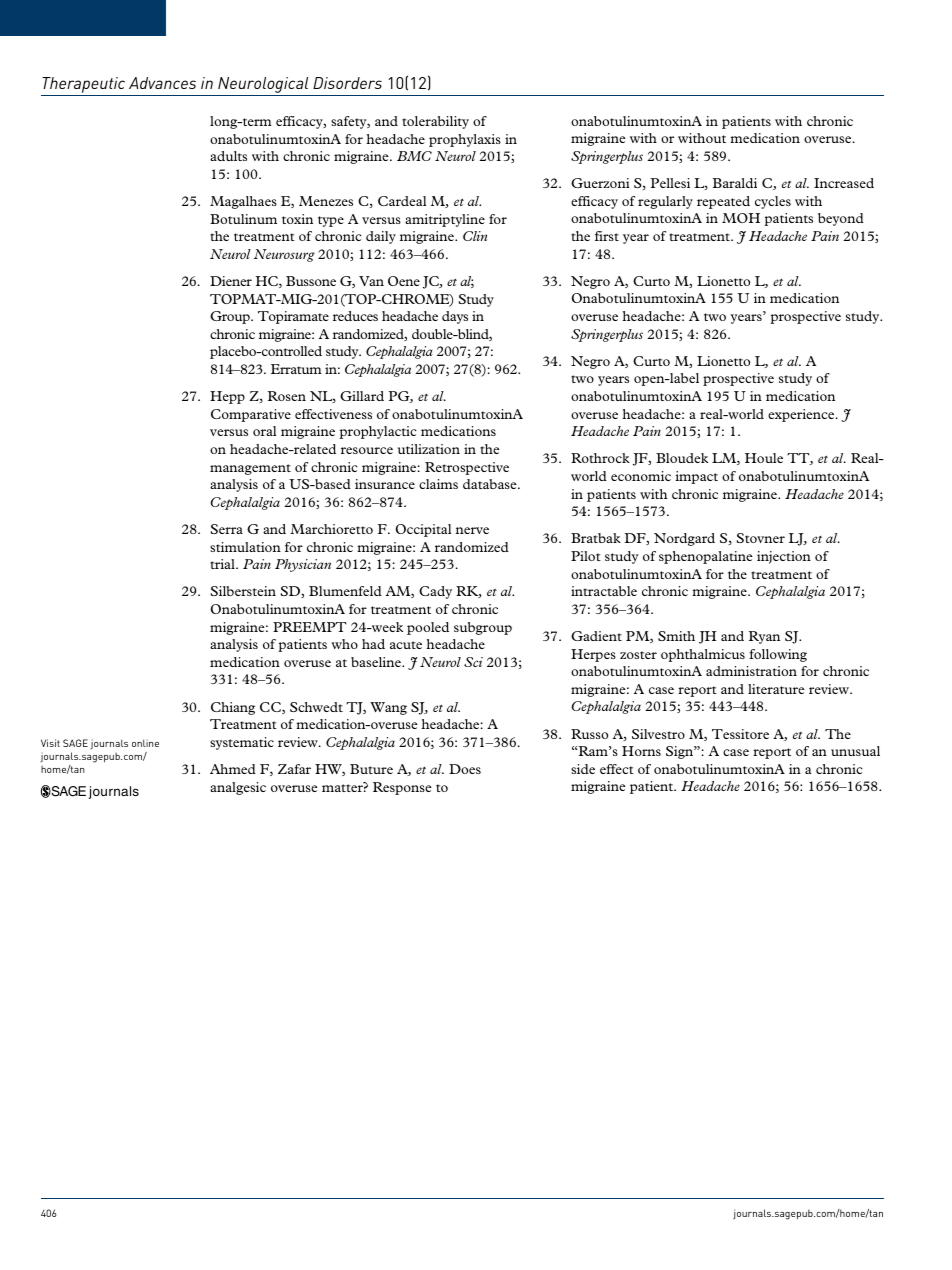 Image resolution: width=952 pixels, height=1270 pixels. Describe the element at coordinates (429, 449) in the screenshot. I see `utilization` at that location.
